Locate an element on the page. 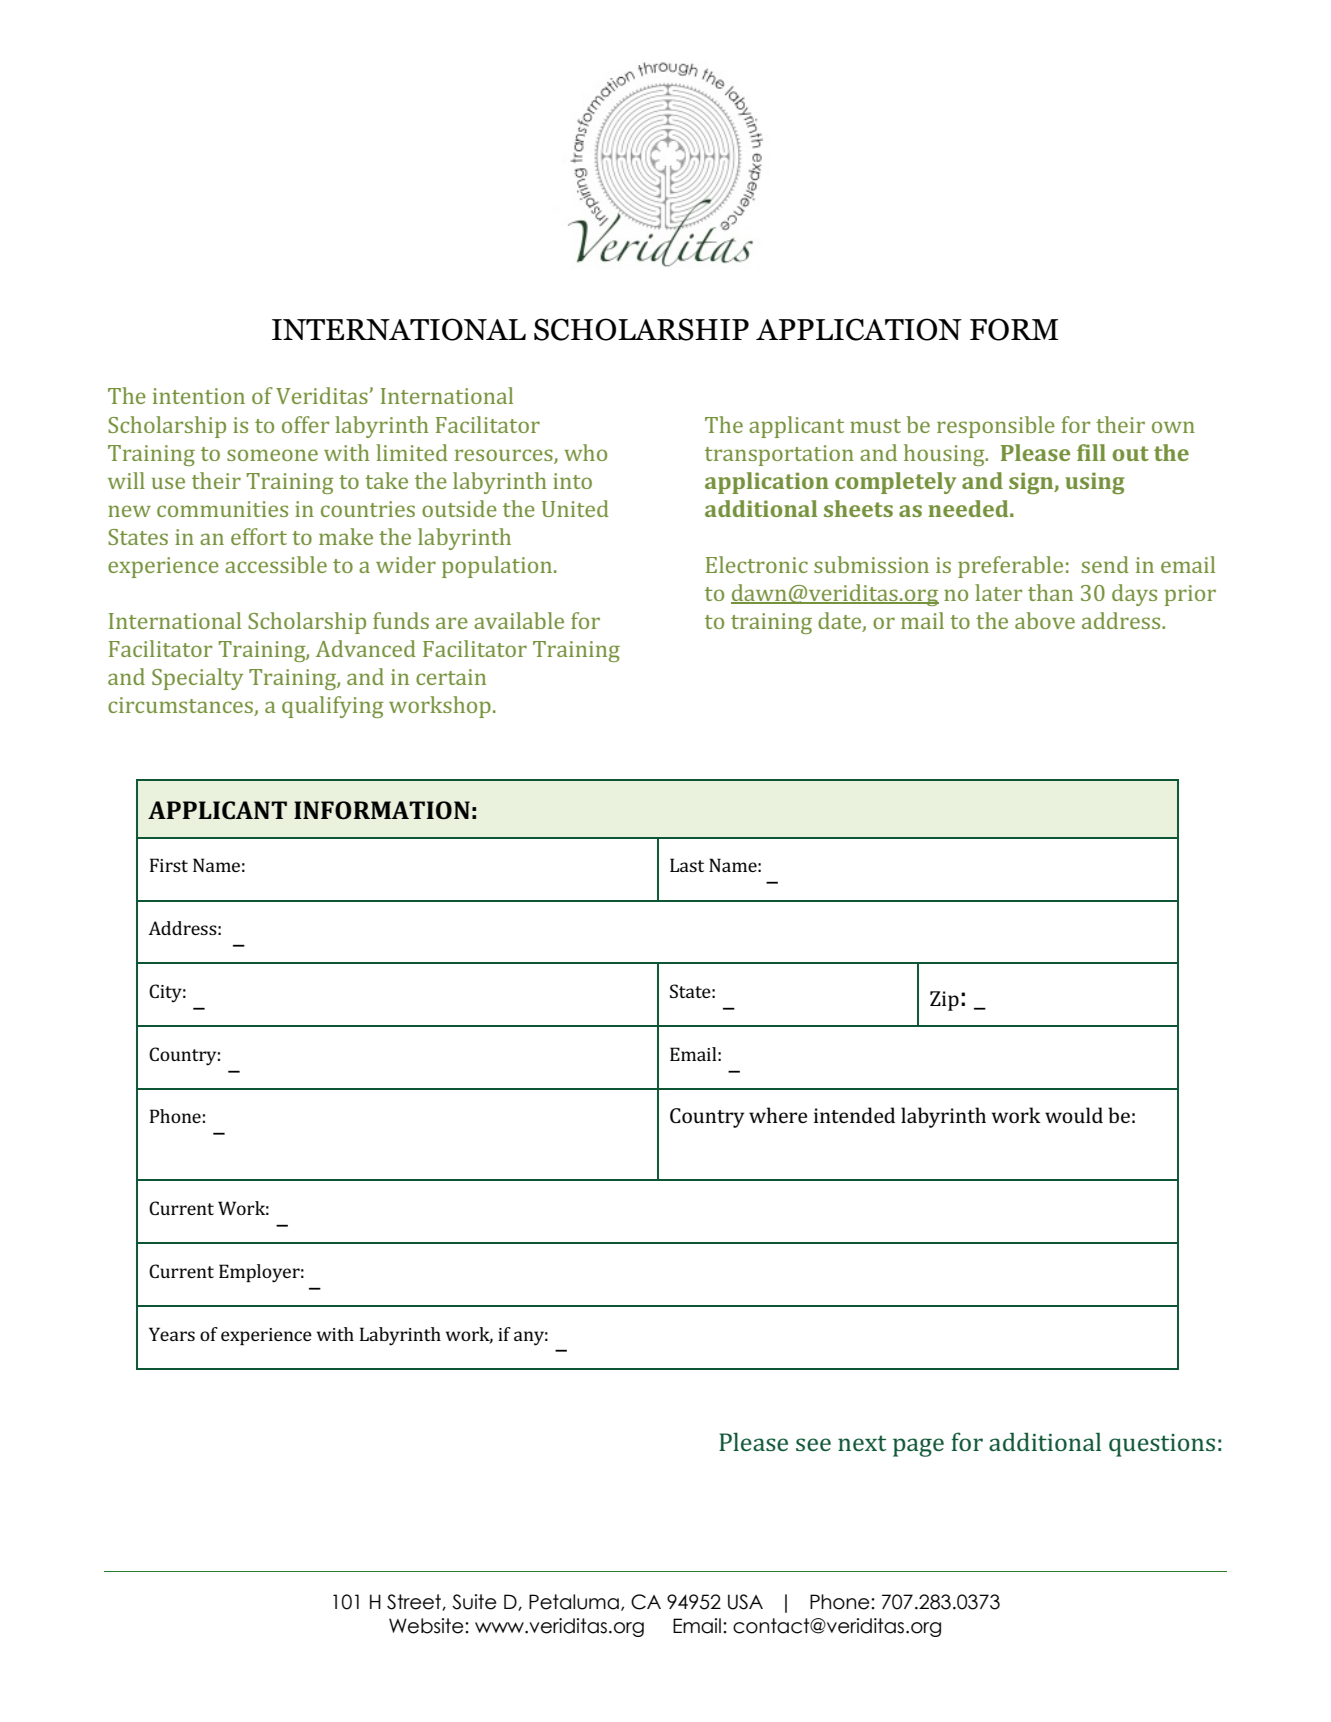  Website is located at coordinates (427, 1626).
